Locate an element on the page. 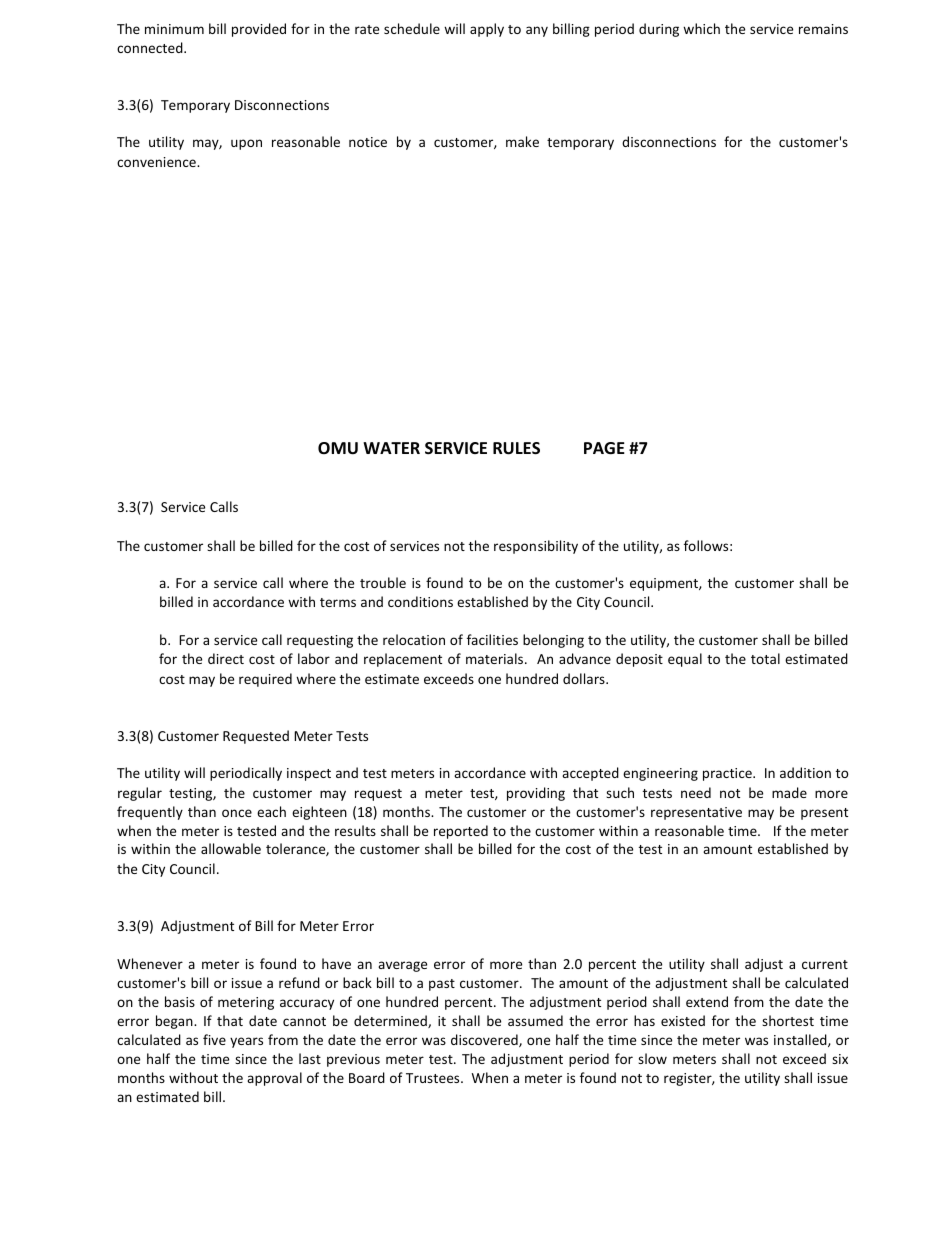 This page has width=952, height=1233. PAGE is located at coordinates (604, 448).
